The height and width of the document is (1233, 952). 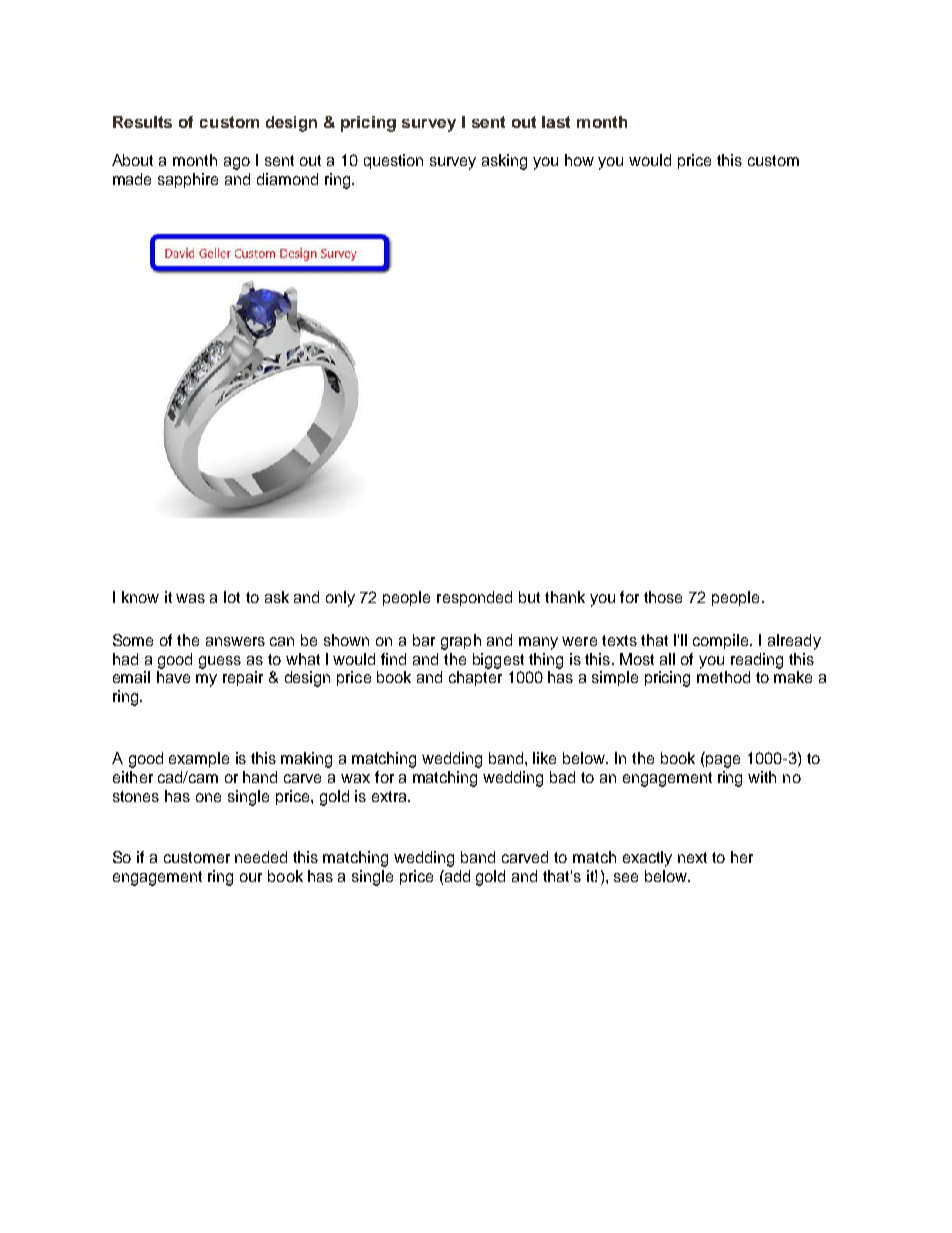 What do you see at coordinates (663, 597) in the document?
I see `those` at bounding box center [663, 597].
